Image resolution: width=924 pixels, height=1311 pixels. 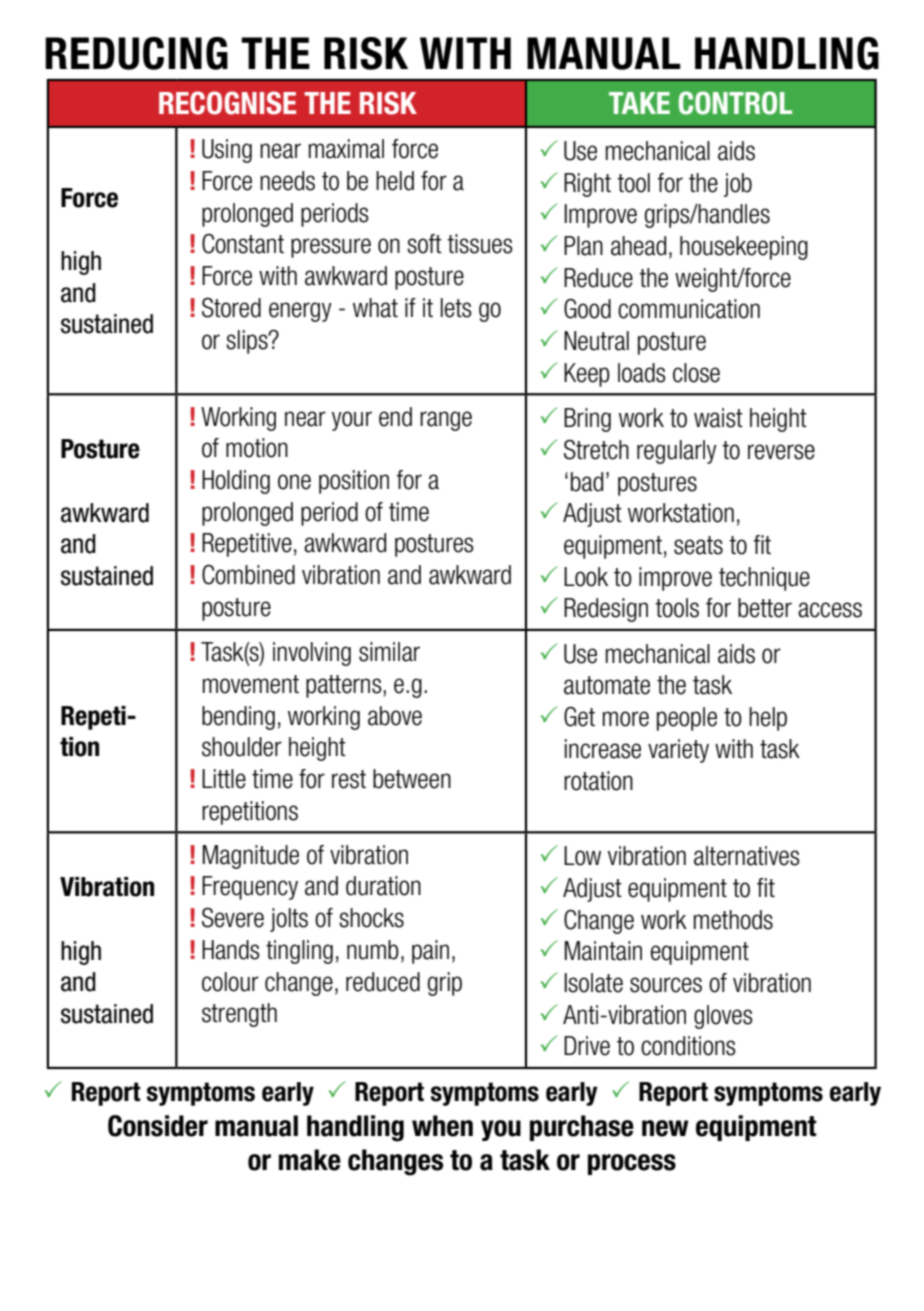 I want to click on better, so click(x=765, y=608).
